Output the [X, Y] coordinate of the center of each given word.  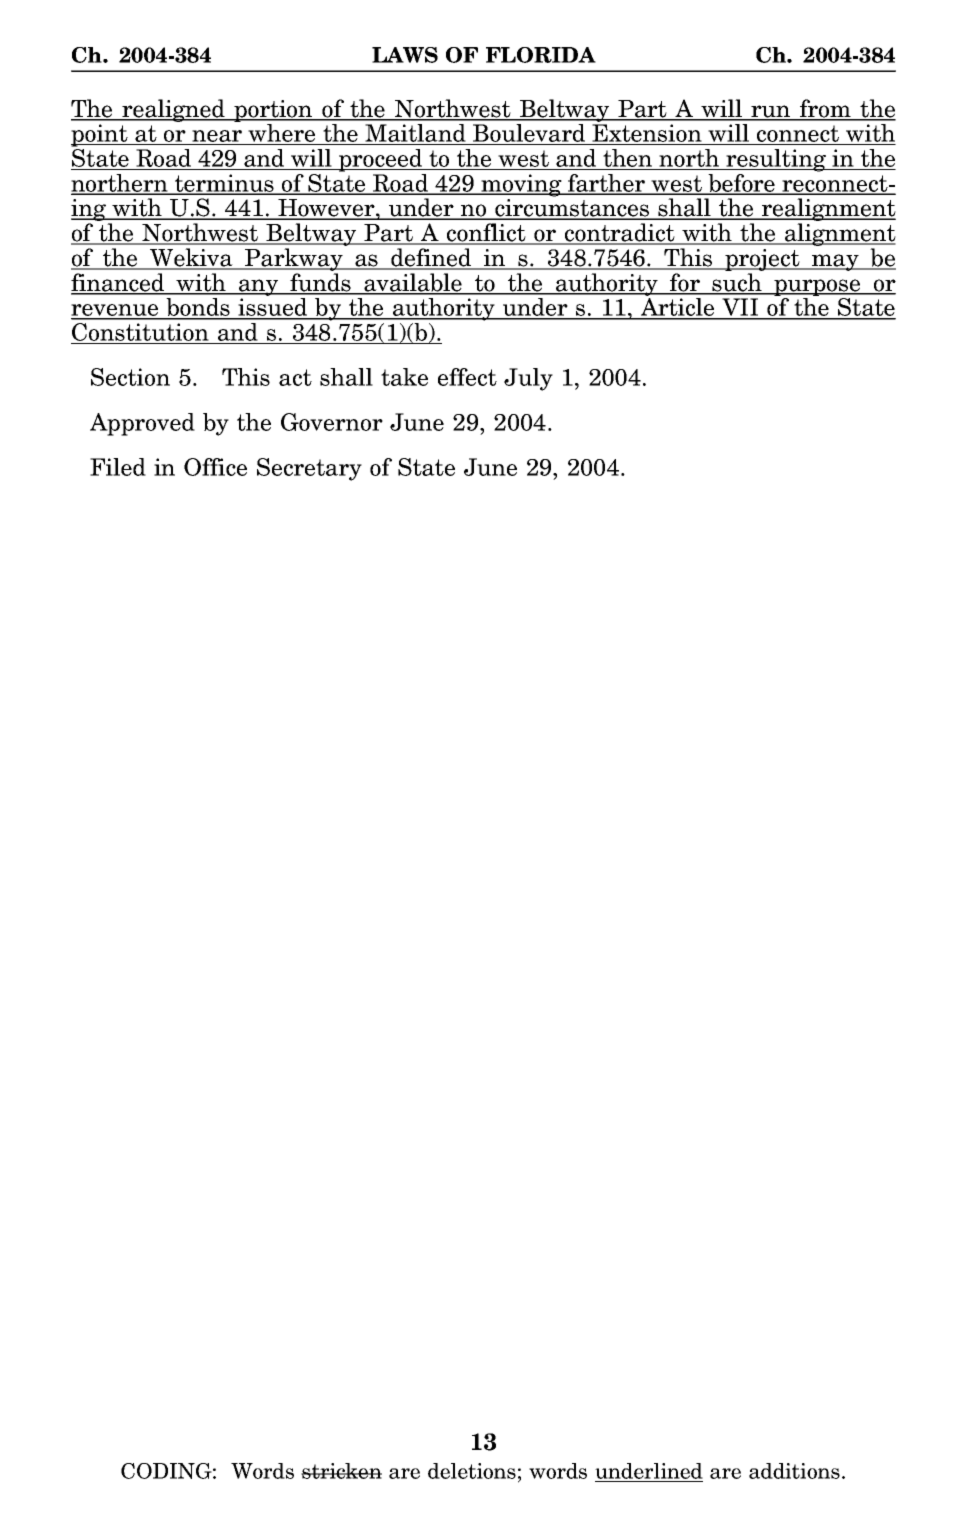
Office [215, 467]
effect [467, 377]
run [771, 112]
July [528, 379]
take [404, 377]
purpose [818, 287]
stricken [341, 1471]
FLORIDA [541, 55]
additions [794, 1471]
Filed [118, 467]
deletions [472, 1471]
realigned [173, 110]
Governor [332, 422]
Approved [142, 424]
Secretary [309, 469]
